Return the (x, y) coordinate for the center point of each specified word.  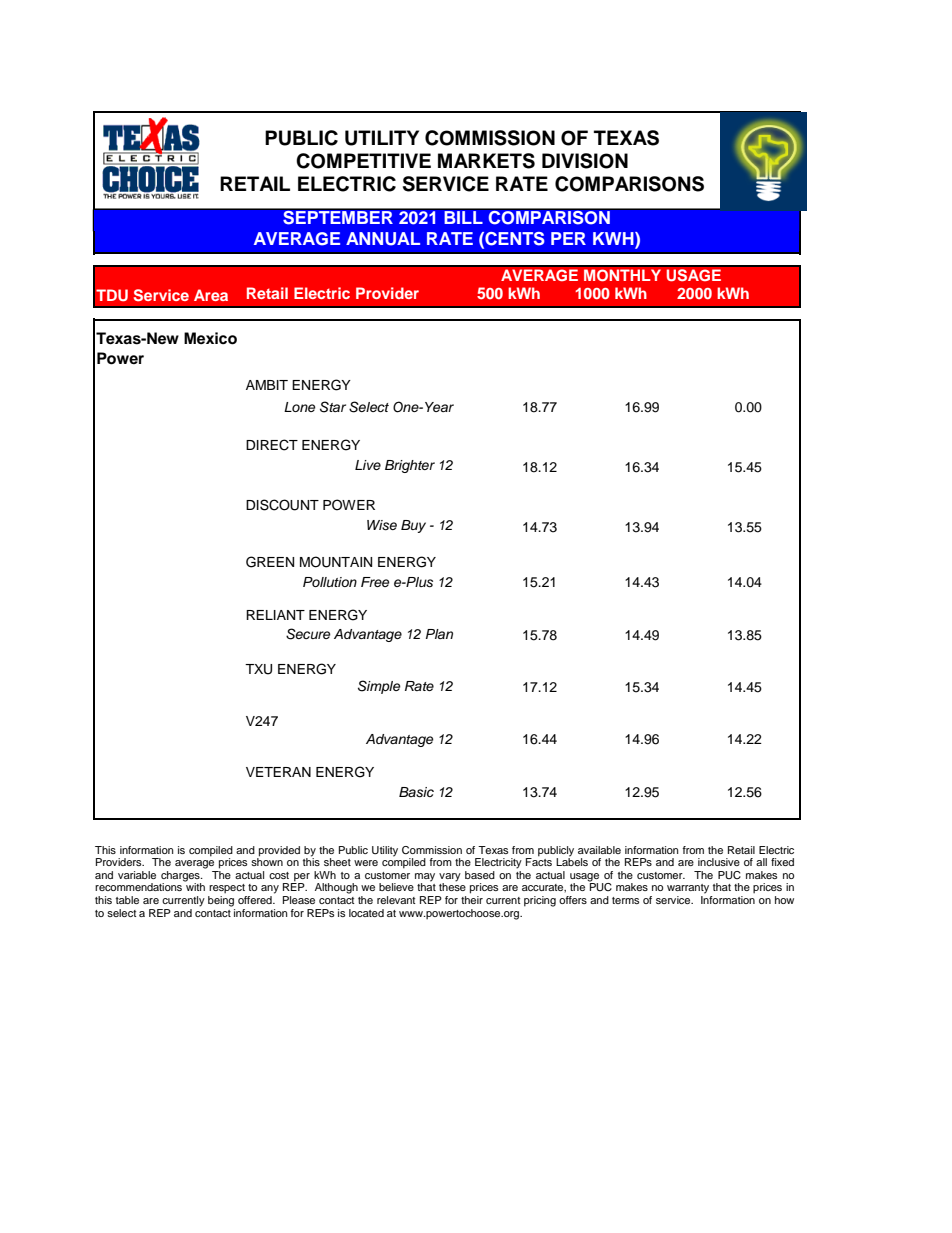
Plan (439, 634)
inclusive (719, 862)
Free (375, 582)
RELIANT (275, 615)
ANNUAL (383, 239)
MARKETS (486, 161)
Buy (413, 526)
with (194, 886)
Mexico (210, 338)
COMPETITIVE (363, 161)
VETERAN (278, 772)
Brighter (410, 466)
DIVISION (585, 161)
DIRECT (272, 445)
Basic (416, 792)
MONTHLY (622, 275)
